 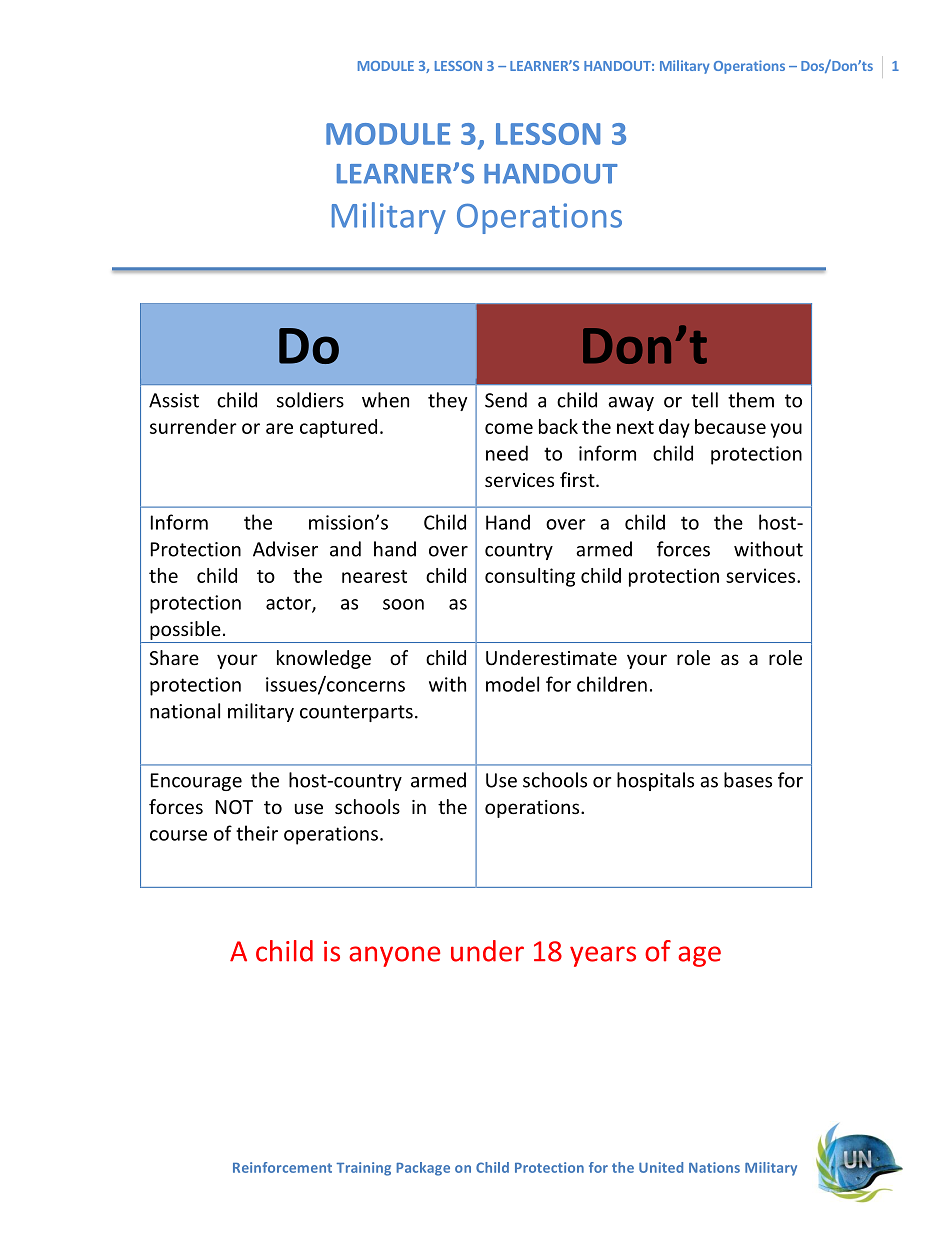 What do you see at coordinates (603, 956) in the page?
I see `years` at bounding box center [603, 956].
